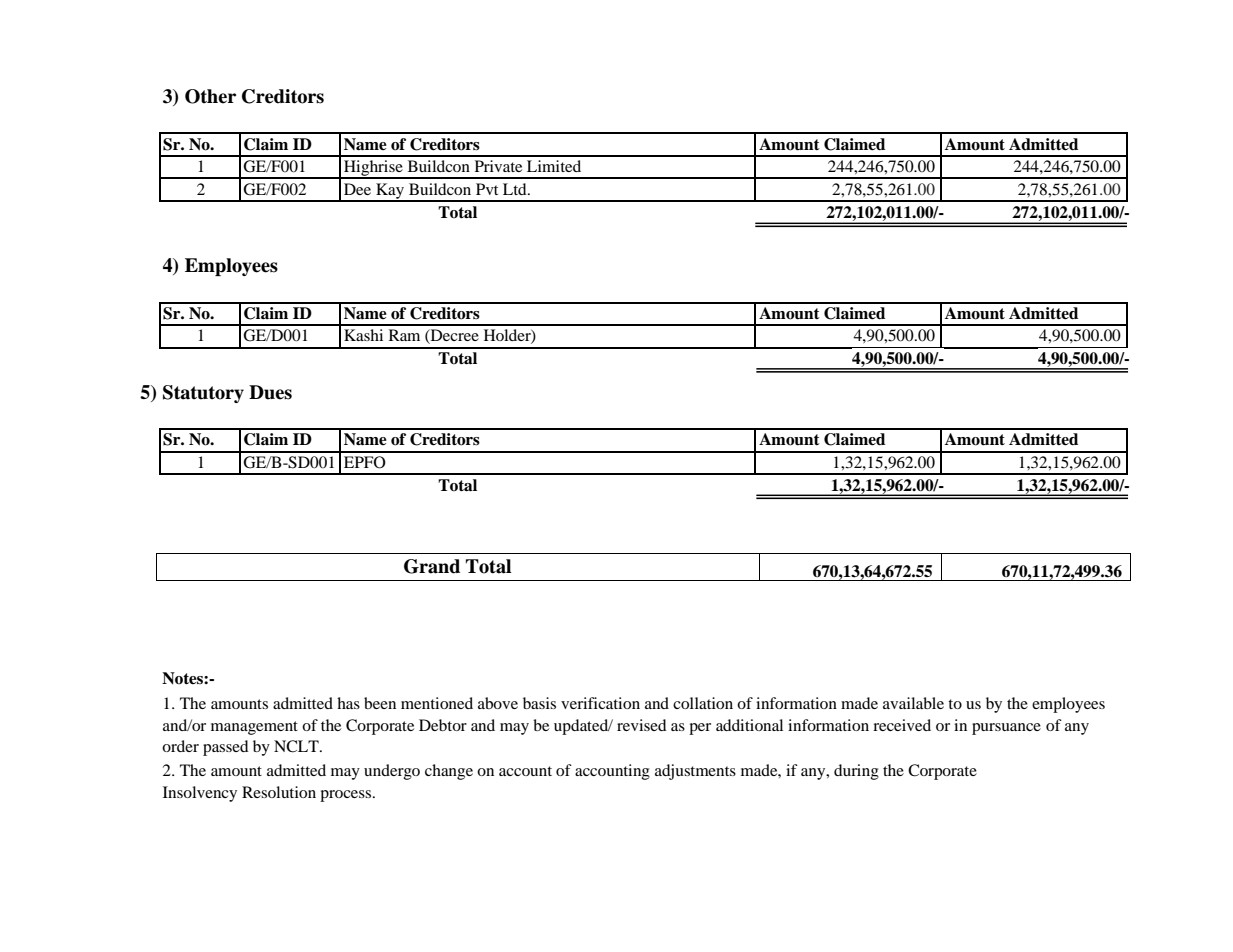  What do you see at coordinates (516, 189) in the page?
I see `Ltd` at bounding box center [516, 189].
